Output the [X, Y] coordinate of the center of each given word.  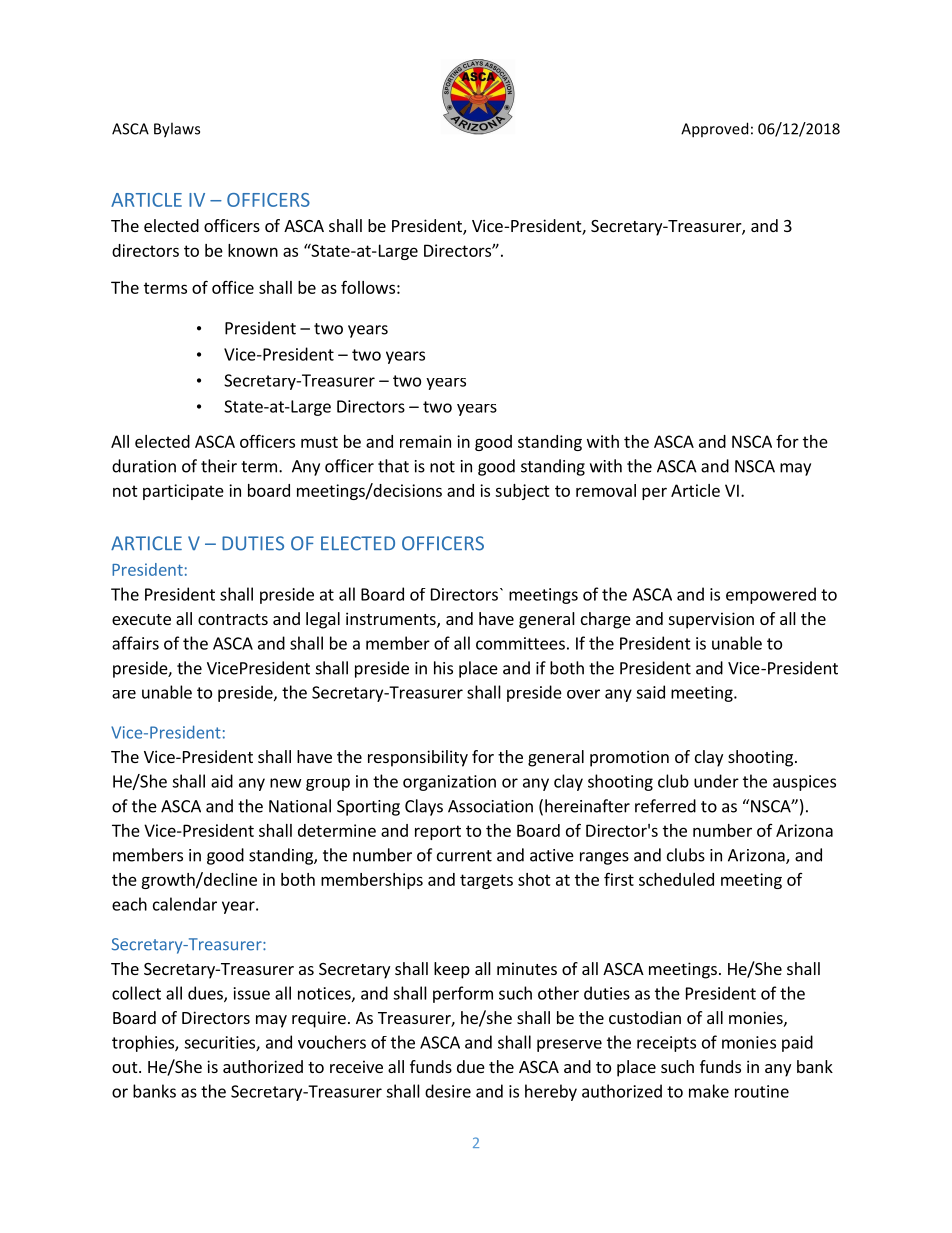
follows [368, 287]
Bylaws [177, 130]
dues [206, 994]
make [709, 1091]
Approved [714, 130]
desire [448, 1091]
